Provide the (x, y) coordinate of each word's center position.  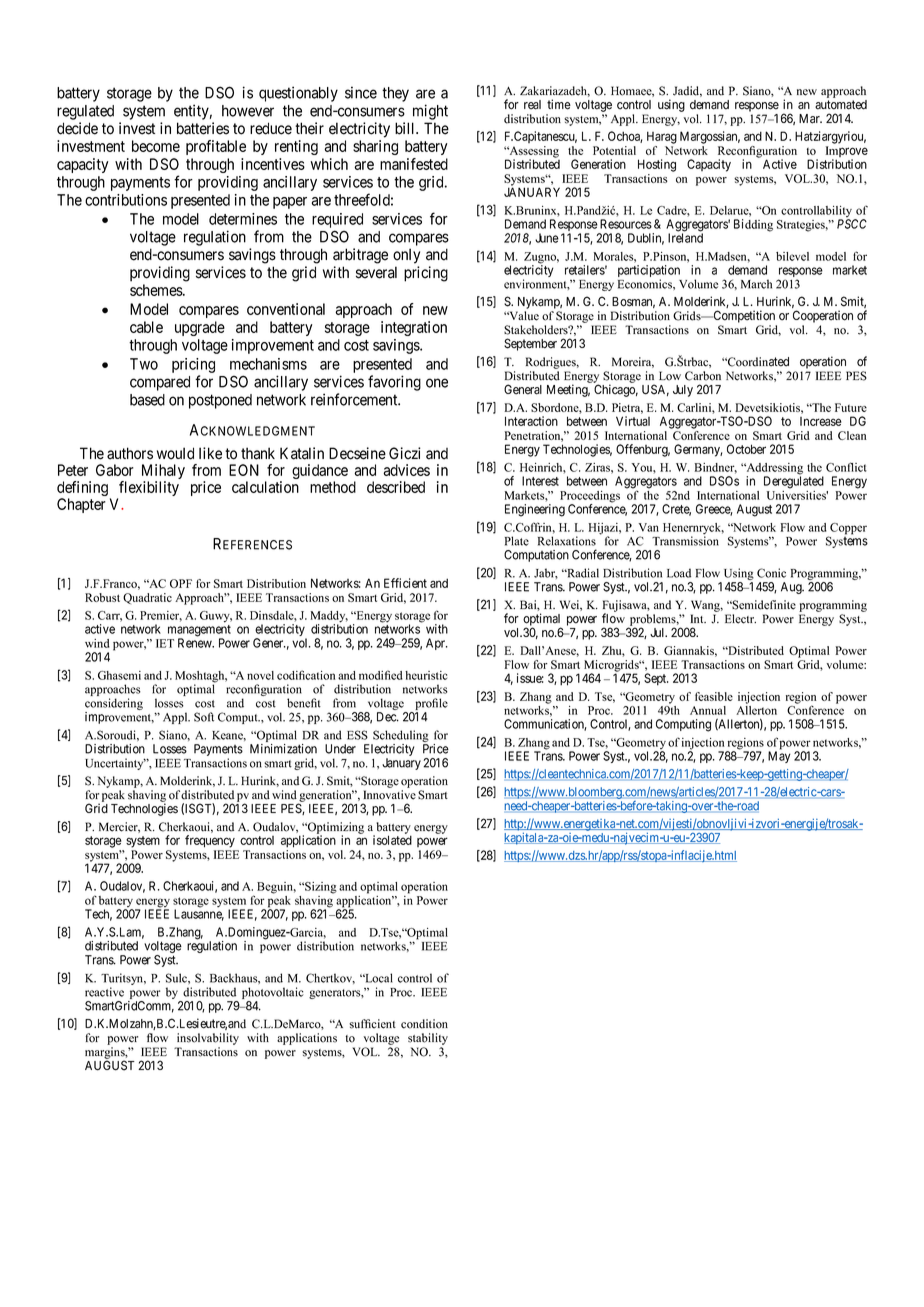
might (430, 112)
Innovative (389, 795)
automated (841, 105)
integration (414, 328)
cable (146, 327)
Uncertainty (115, 764)
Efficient (405, 583)
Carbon (703, 376)
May (779, 757)
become (156, 146)
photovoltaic (273, 993)
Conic (771, 573)
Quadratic (147, 598)
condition (424, 1024)
